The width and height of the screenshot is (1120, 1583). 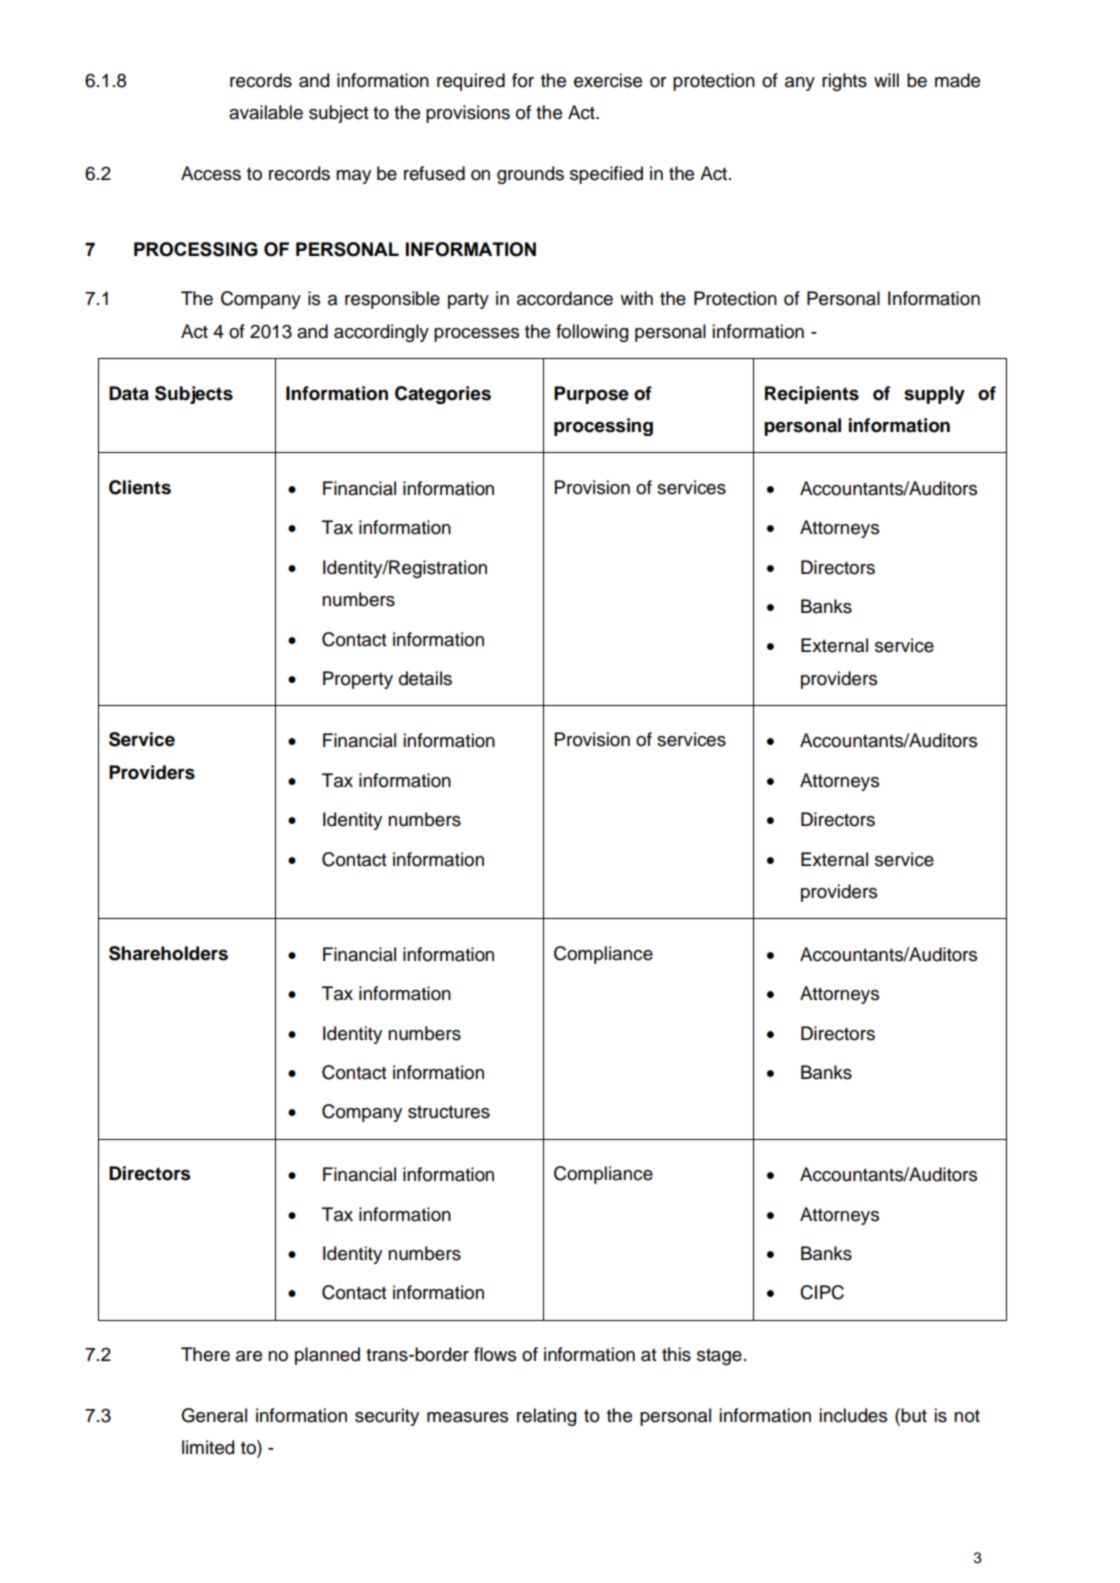 I want to click on grounds, so click(x=530, y=175).
